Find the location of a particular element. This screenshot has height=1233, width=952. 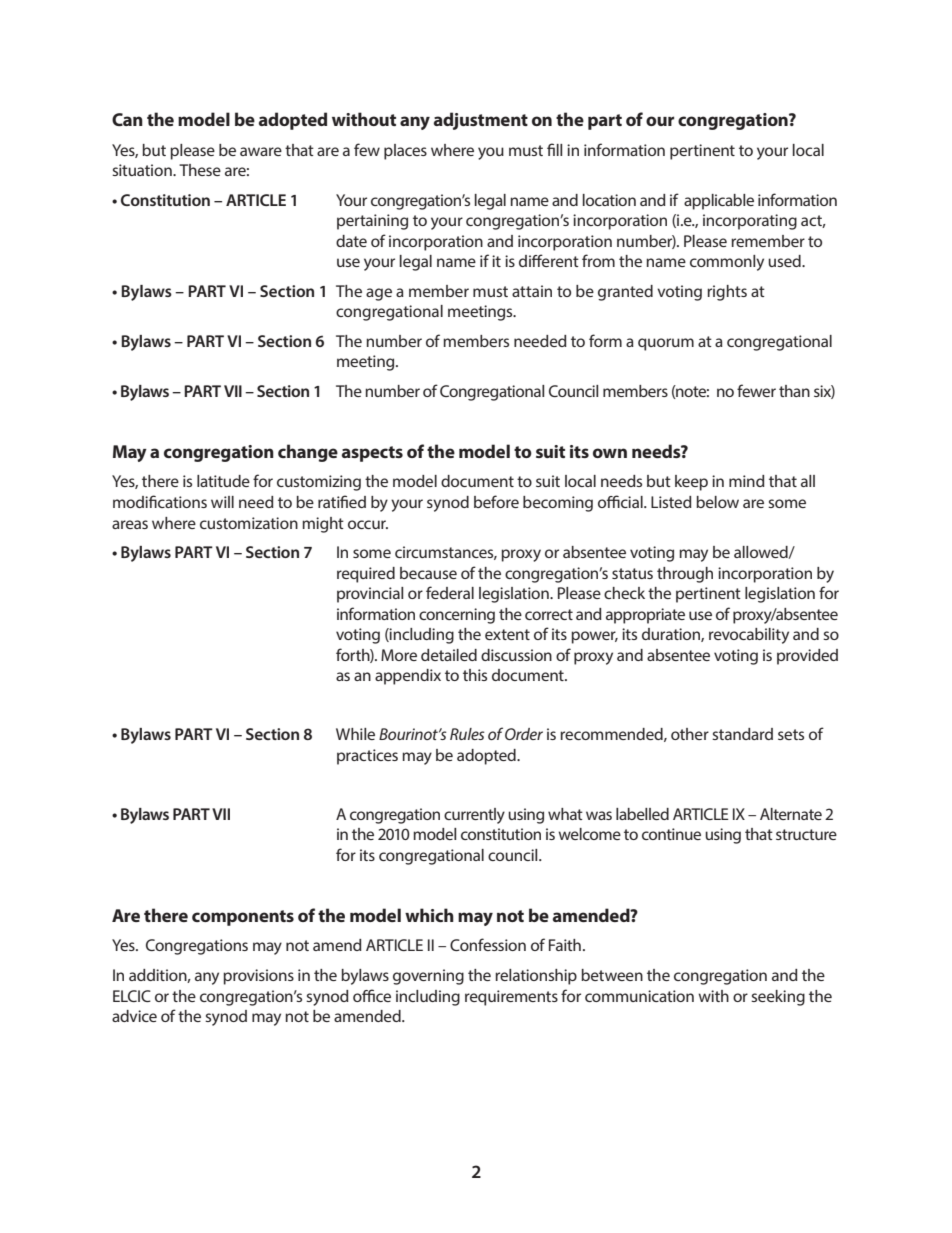

These is located at coordinates (200, 170).
